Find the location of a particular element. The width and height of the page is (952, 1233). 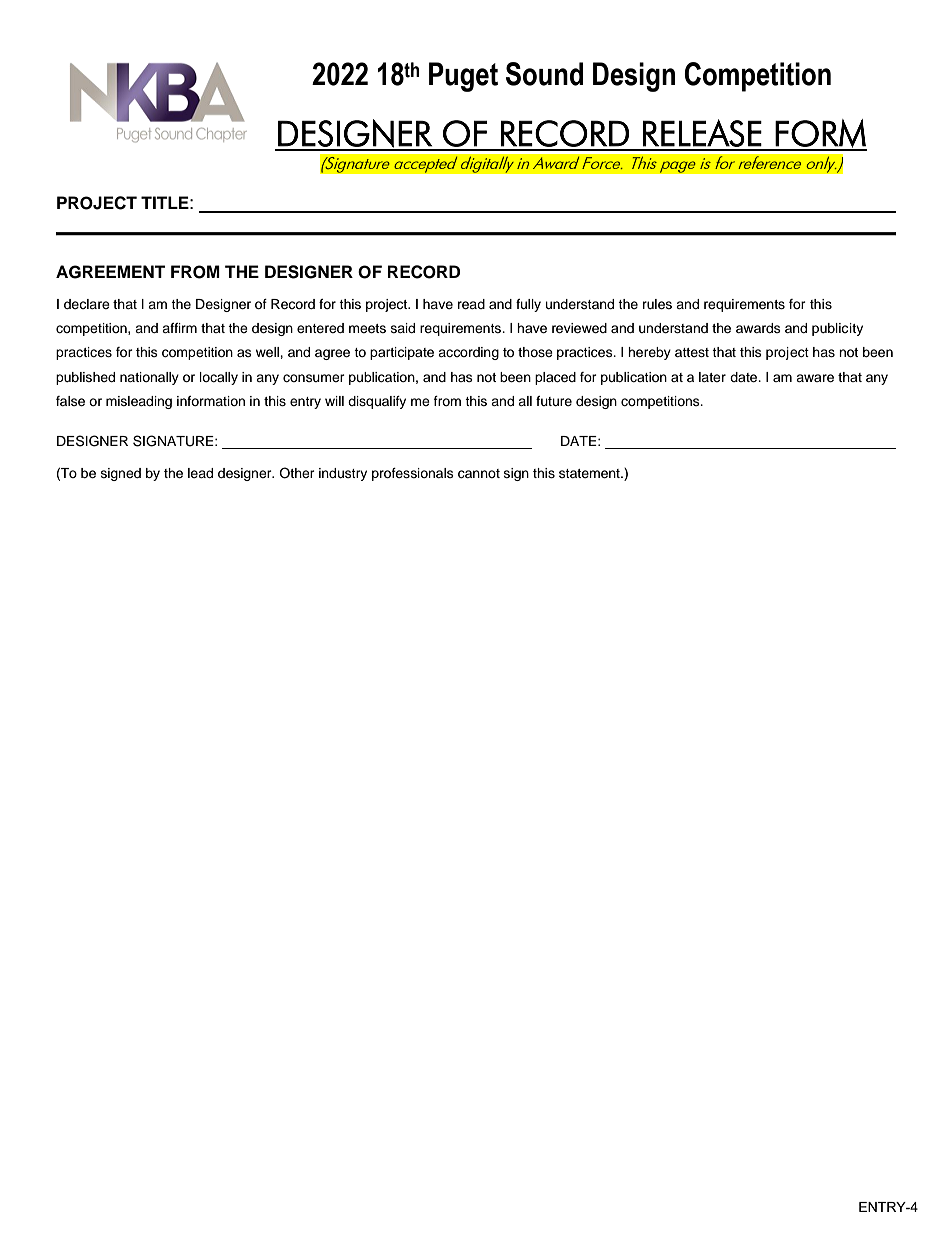

Puget is located at coordinates (463, 77).
